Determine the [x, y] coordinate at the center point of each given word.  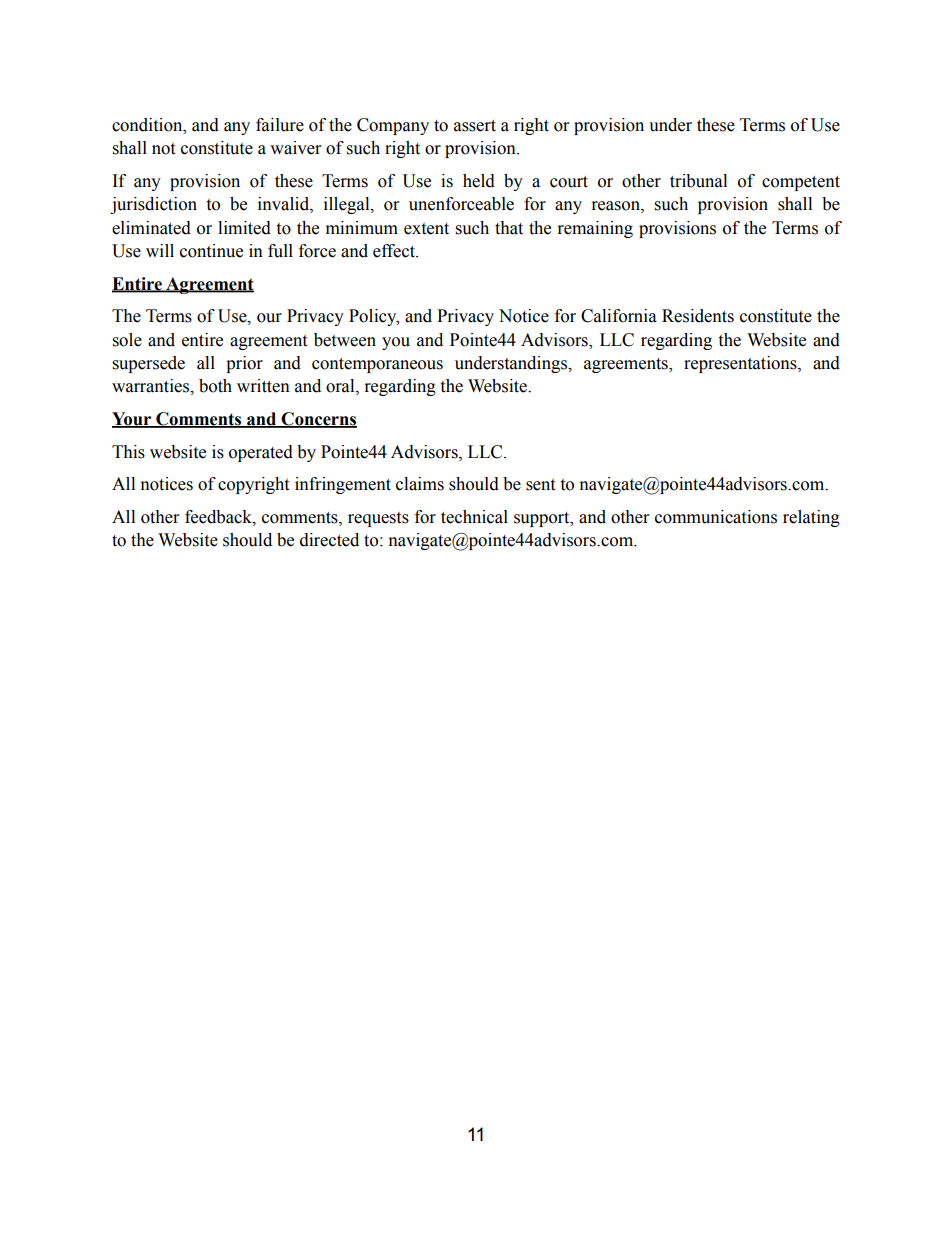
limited [244, 228]
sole [127, 340]
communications [716, 517]
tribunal [698, 181]
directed [329, 540]
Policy [374, 317]
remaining [595, 229]
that [509, 228]
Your [133, 420]
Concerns [318, 420]
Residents [698, 316]
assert [475, 126]
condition [148, 125]
